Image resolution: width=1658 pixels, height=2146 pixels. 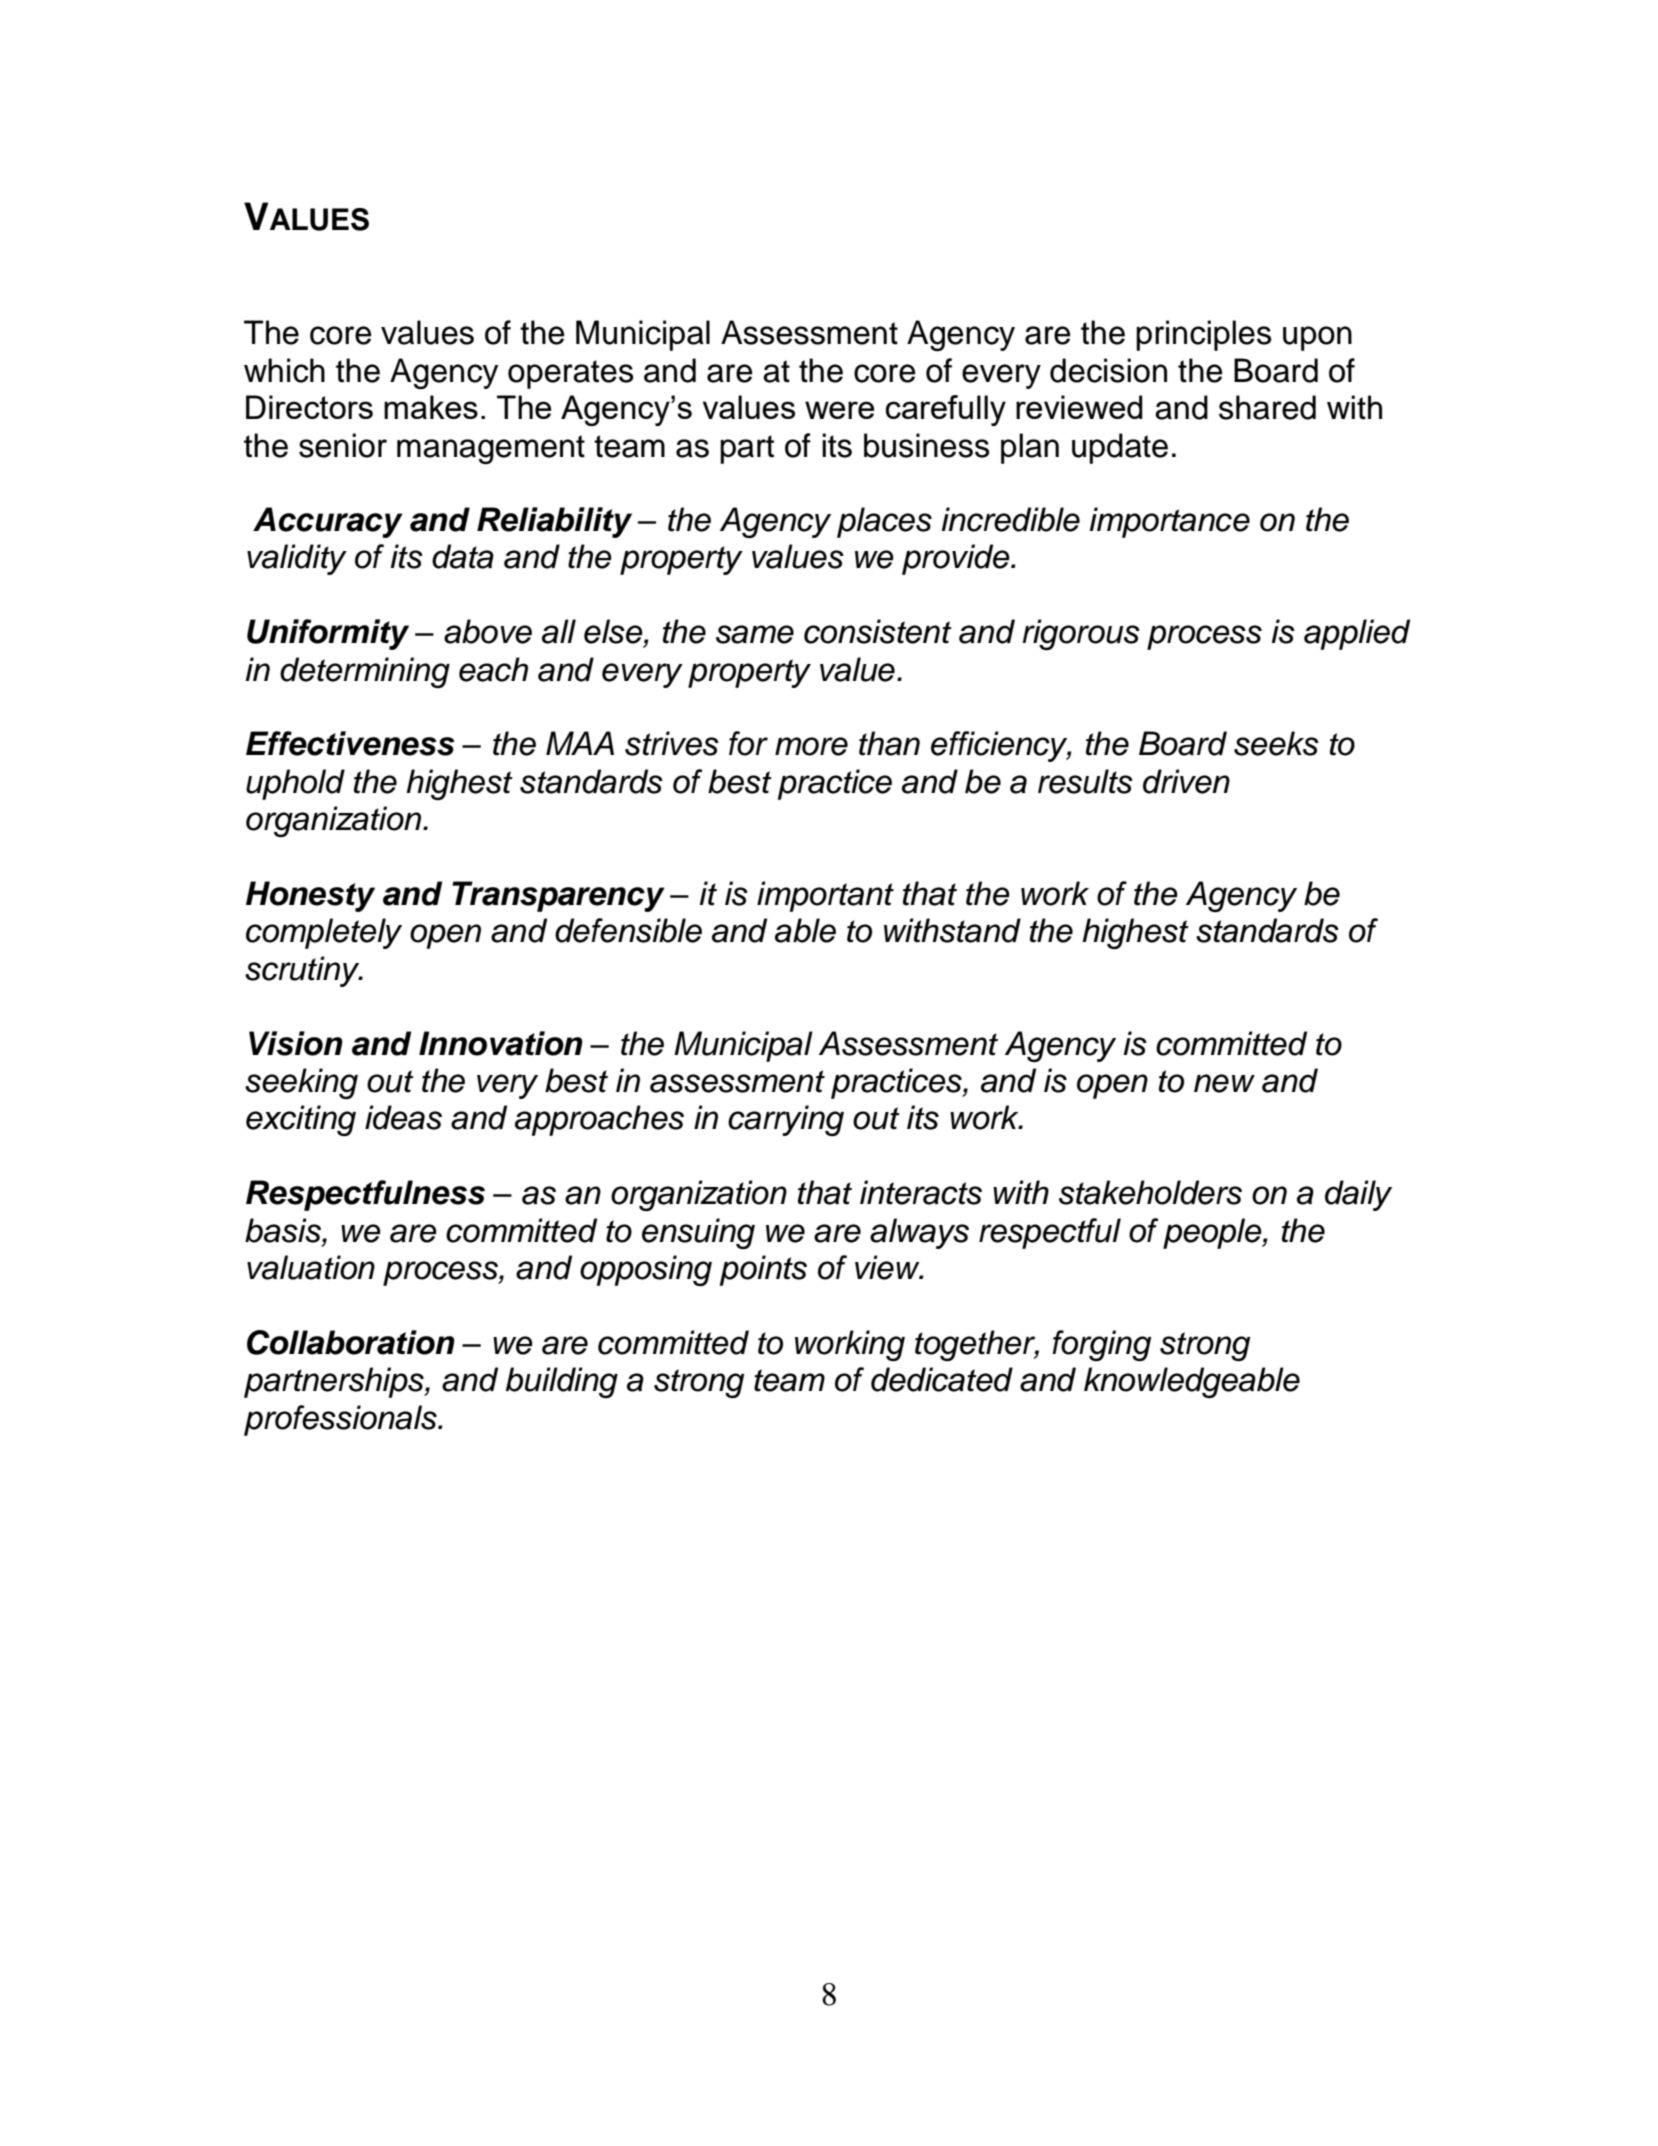 What do you see at coordinates (825, 896) in the screenshot?
I see `important` at bounding box center [825, 896].
